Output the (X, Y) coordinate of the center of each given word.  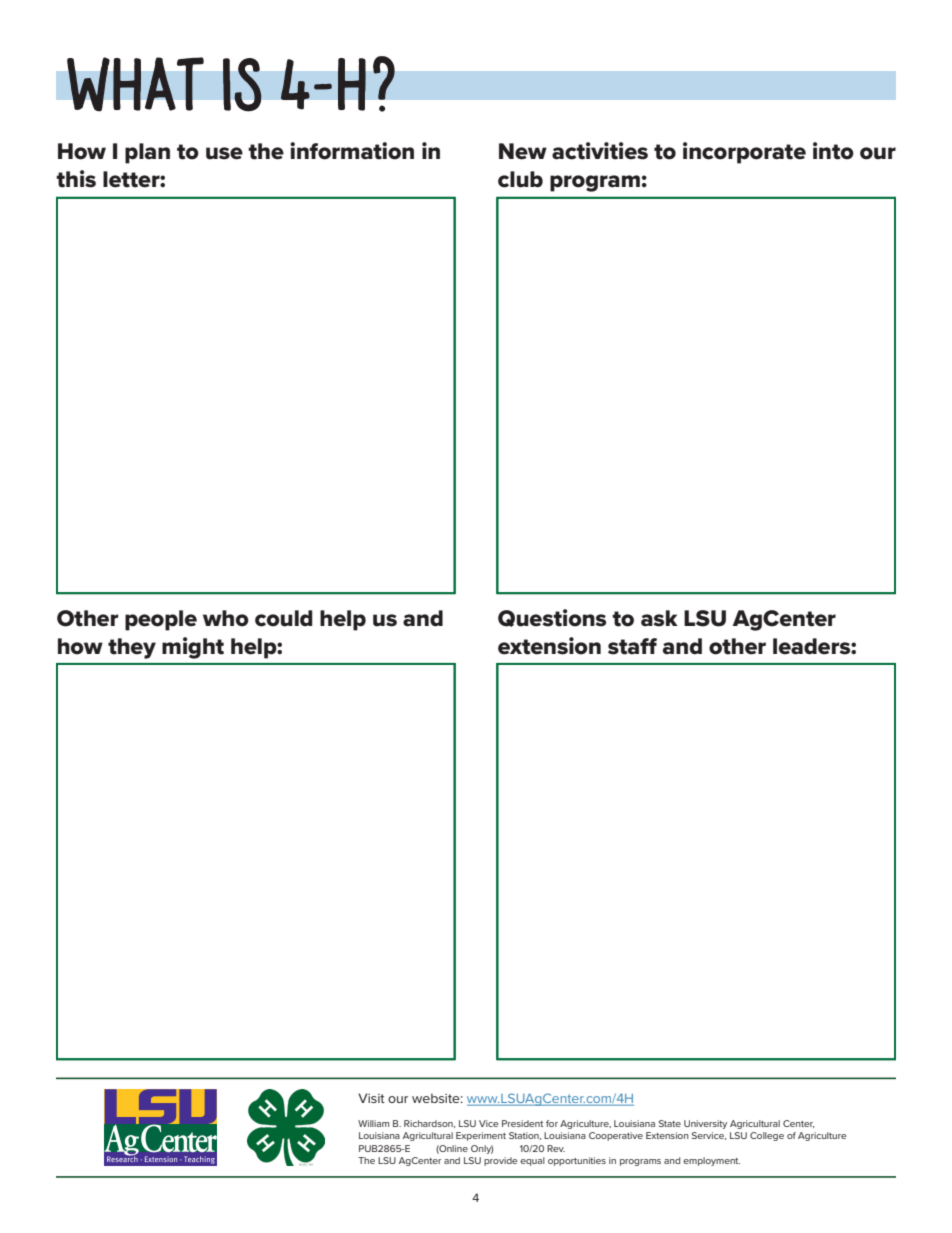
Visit (371, 1098)
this (76, 179)
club (520, 179)
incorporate (744, 153)
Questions (552, 618)
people (161, 620)
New (523, 151)
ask (659, 618)
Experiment (481, 1136)
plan (147, 153)
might (193, 648)
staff (632, 646)
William (373, 1123)
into (833, 151)
